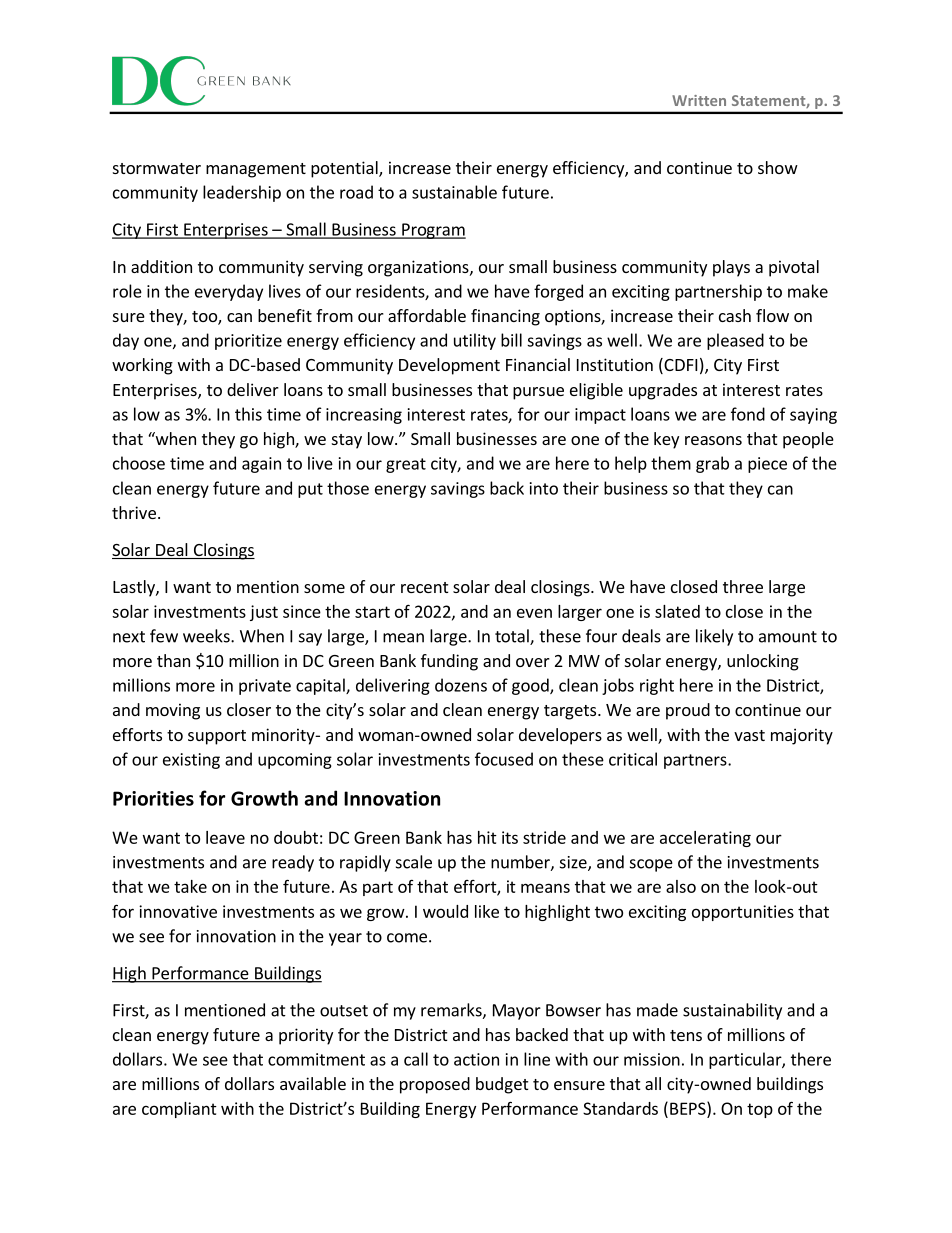  What do you see at coordinates (191, 761) in the page?
I see `existing` at bounding box center [191, 761].
